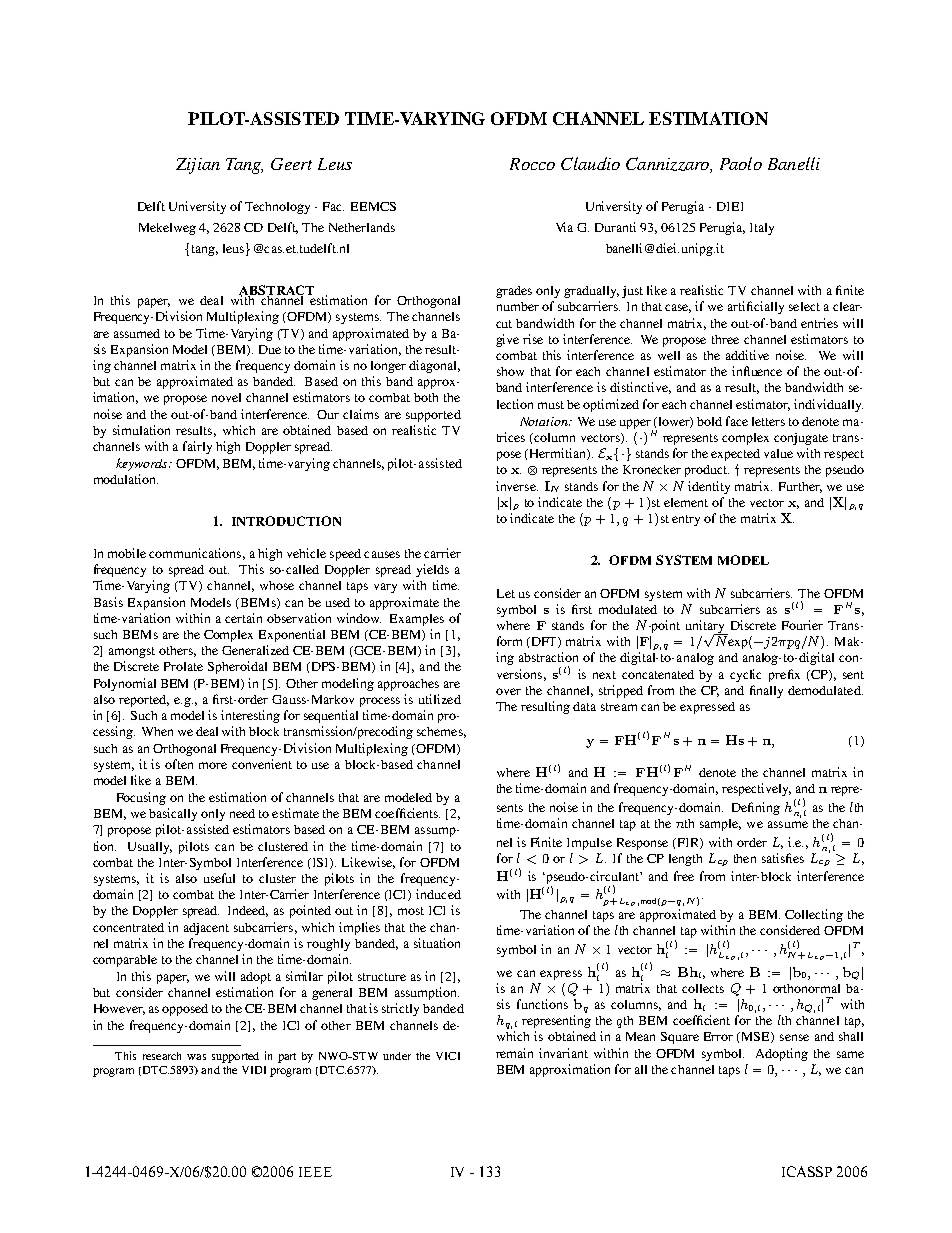  Describe the element at coordinates (237, 667) in the screenshot. I see `Spheroidal` at that location.
